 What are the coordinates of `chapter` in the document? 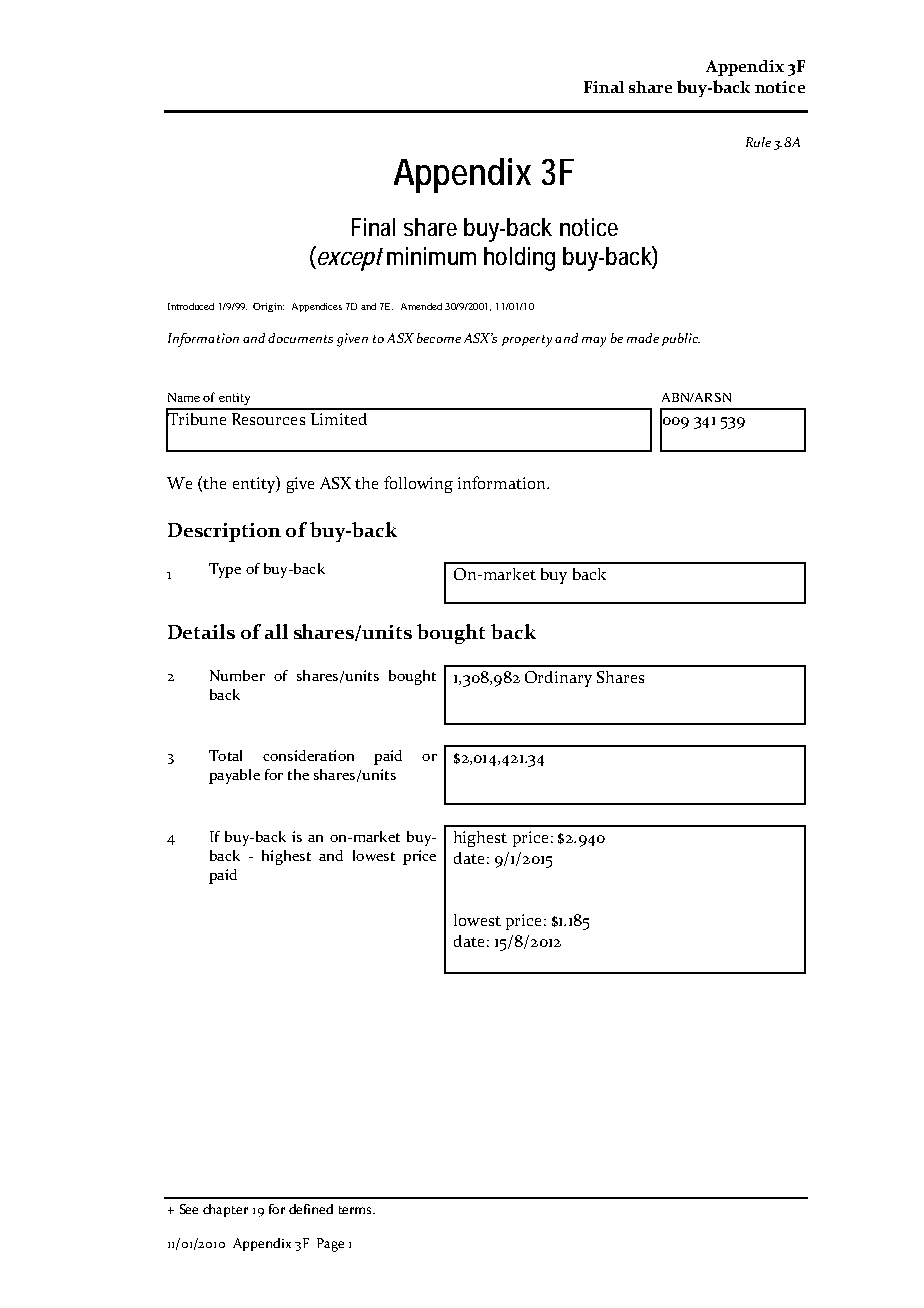 It's located at (225, 1210).
